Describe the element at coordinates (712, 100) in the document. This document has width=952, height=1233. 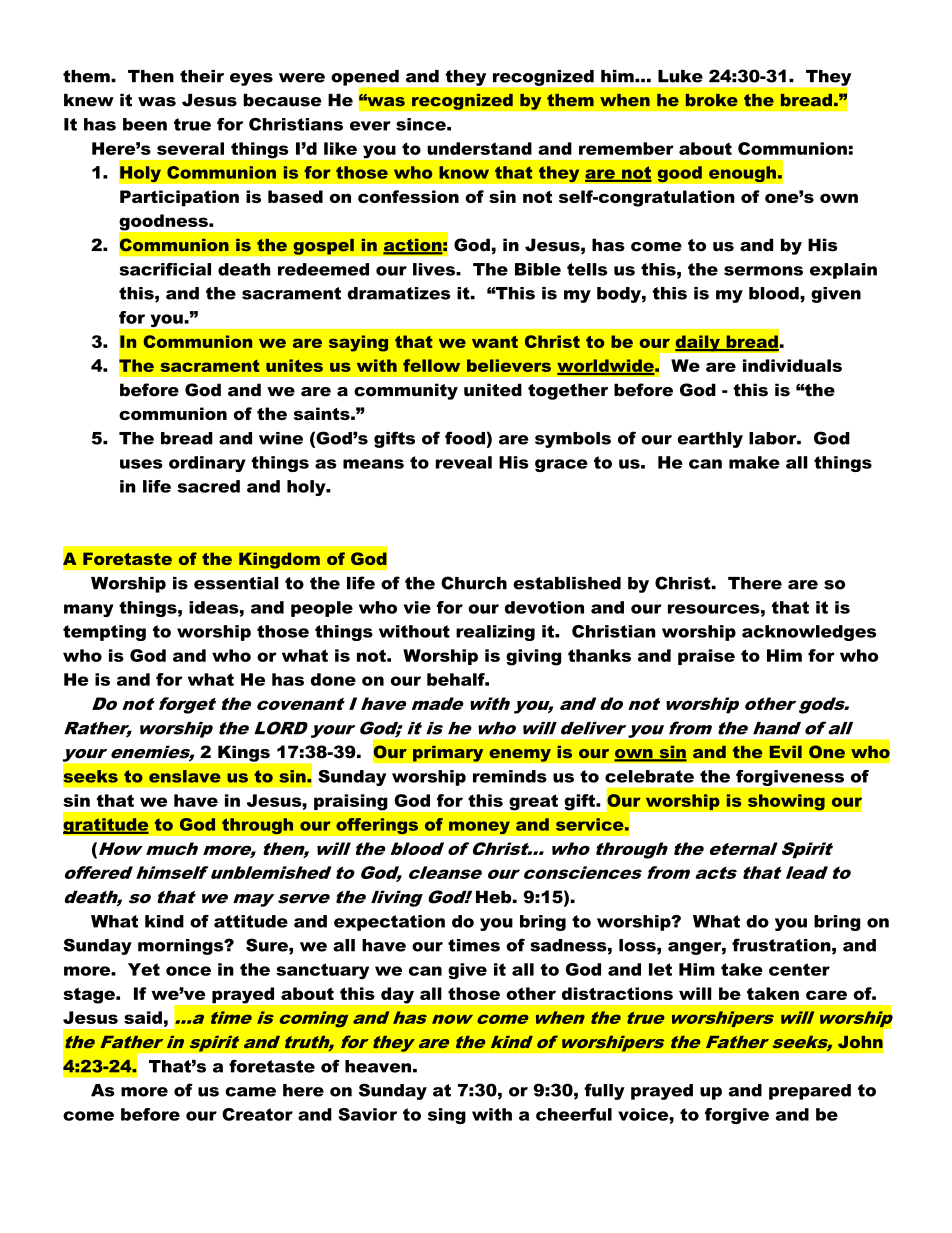
I see `broke` at that location.
